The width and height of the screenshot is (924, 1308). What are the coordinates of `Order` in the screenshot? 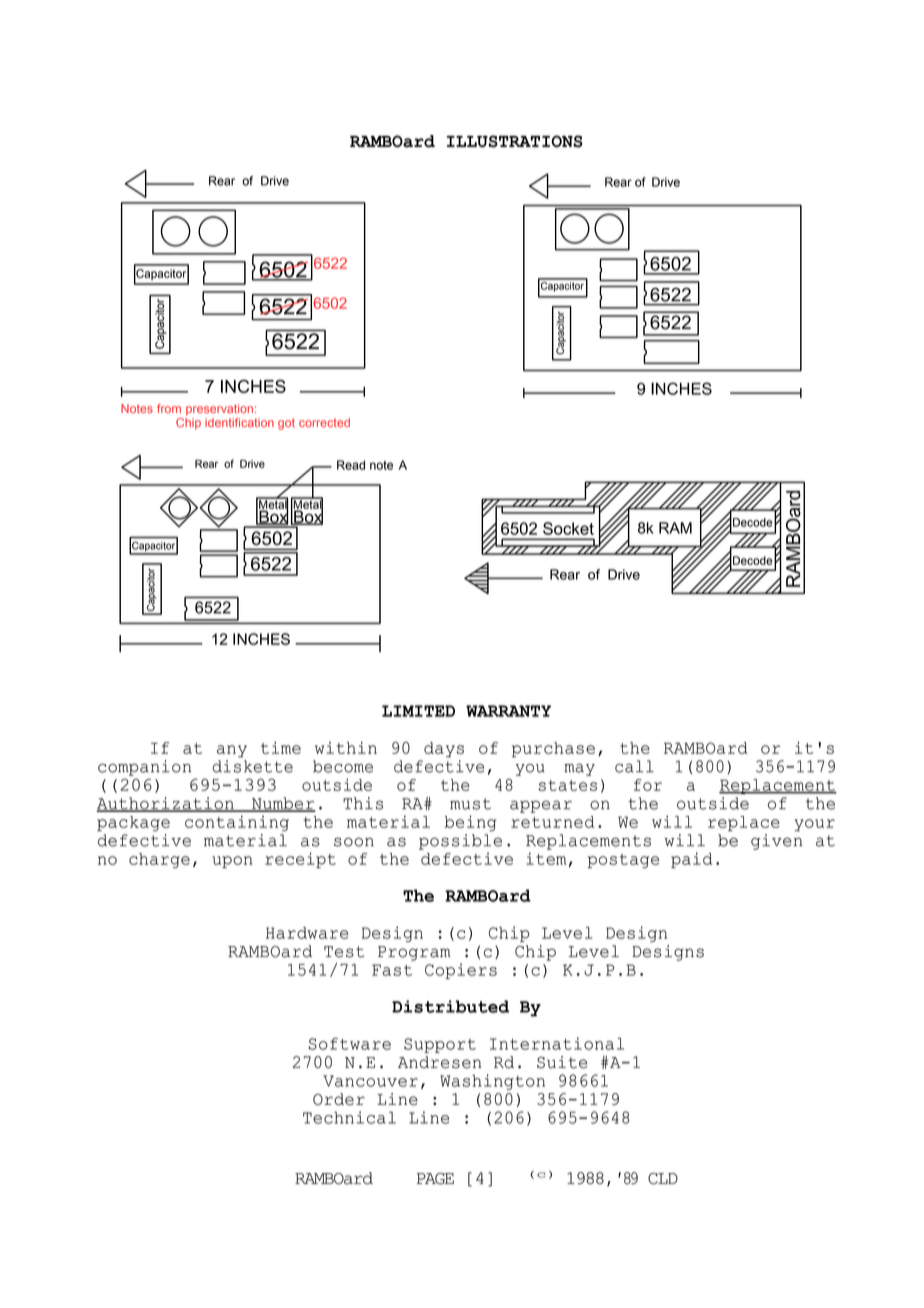 It's located at (339, 1099).
